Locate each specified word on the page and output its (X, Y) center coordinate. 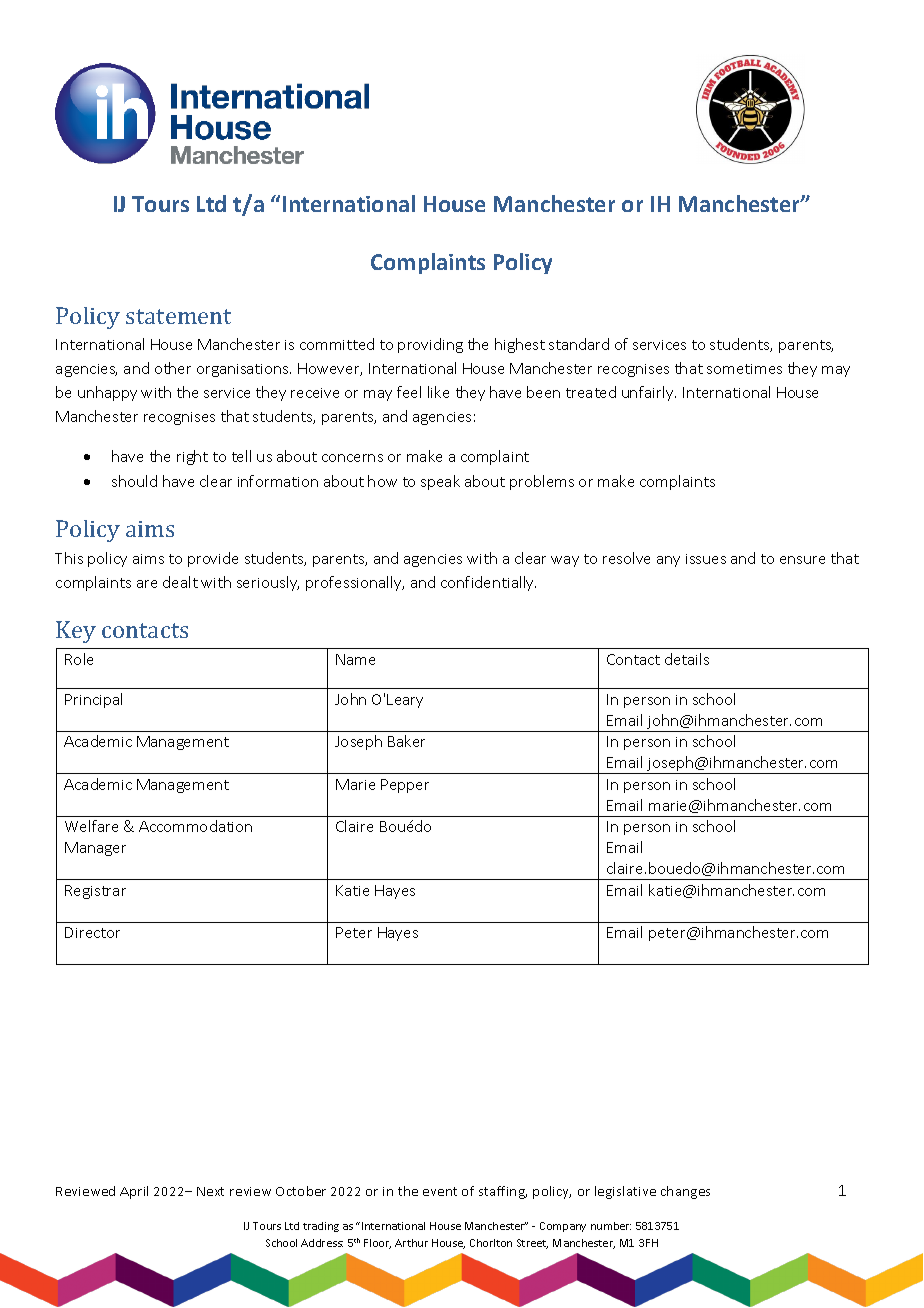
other (173, 368)
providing (430, 345)
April (134, 1192)
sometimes (744, 369)
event (440, 1191)
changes (685, 1192)
